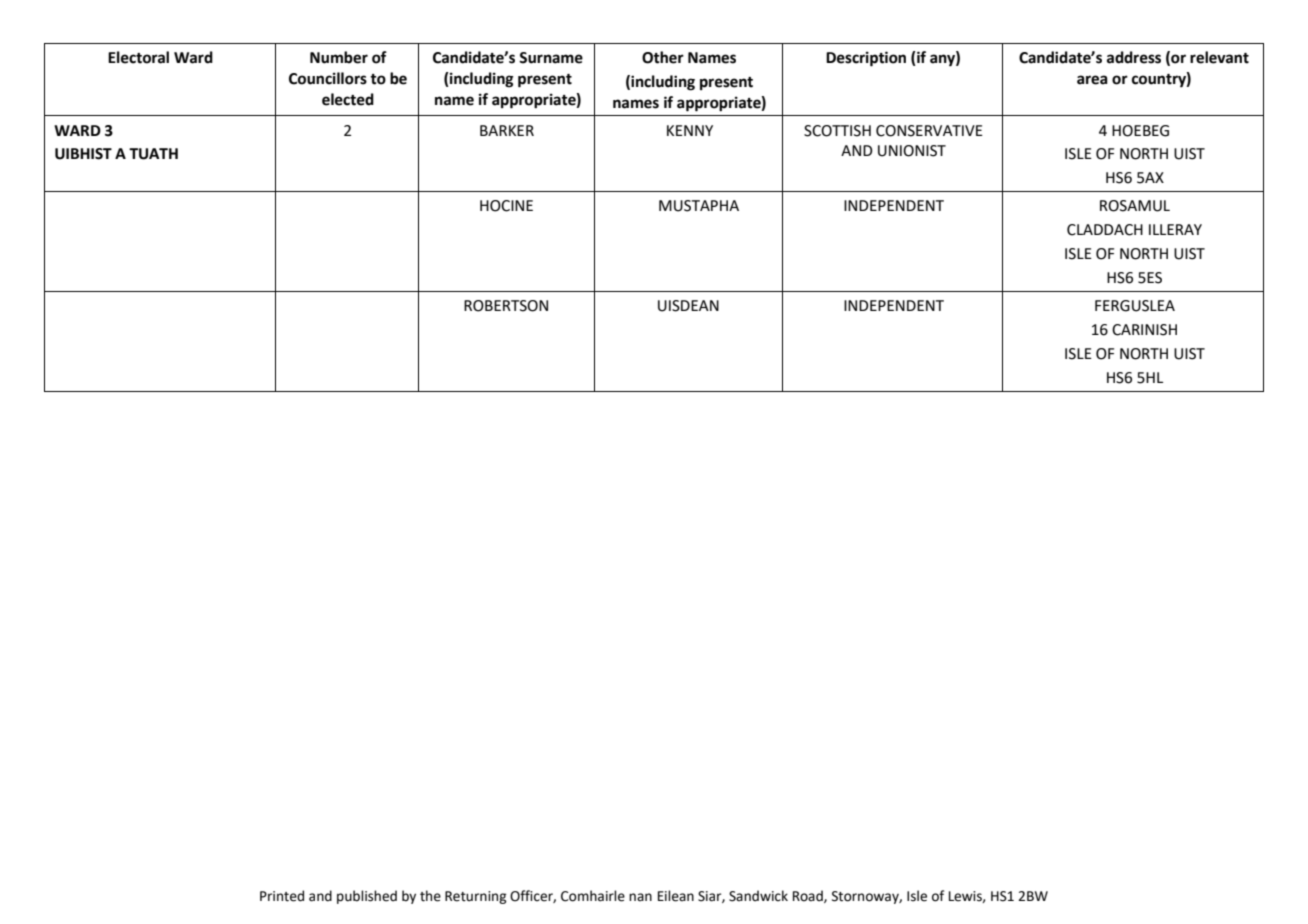  Describe the element at coordinates (663, 57) in the image. I see `Other` at that location.
